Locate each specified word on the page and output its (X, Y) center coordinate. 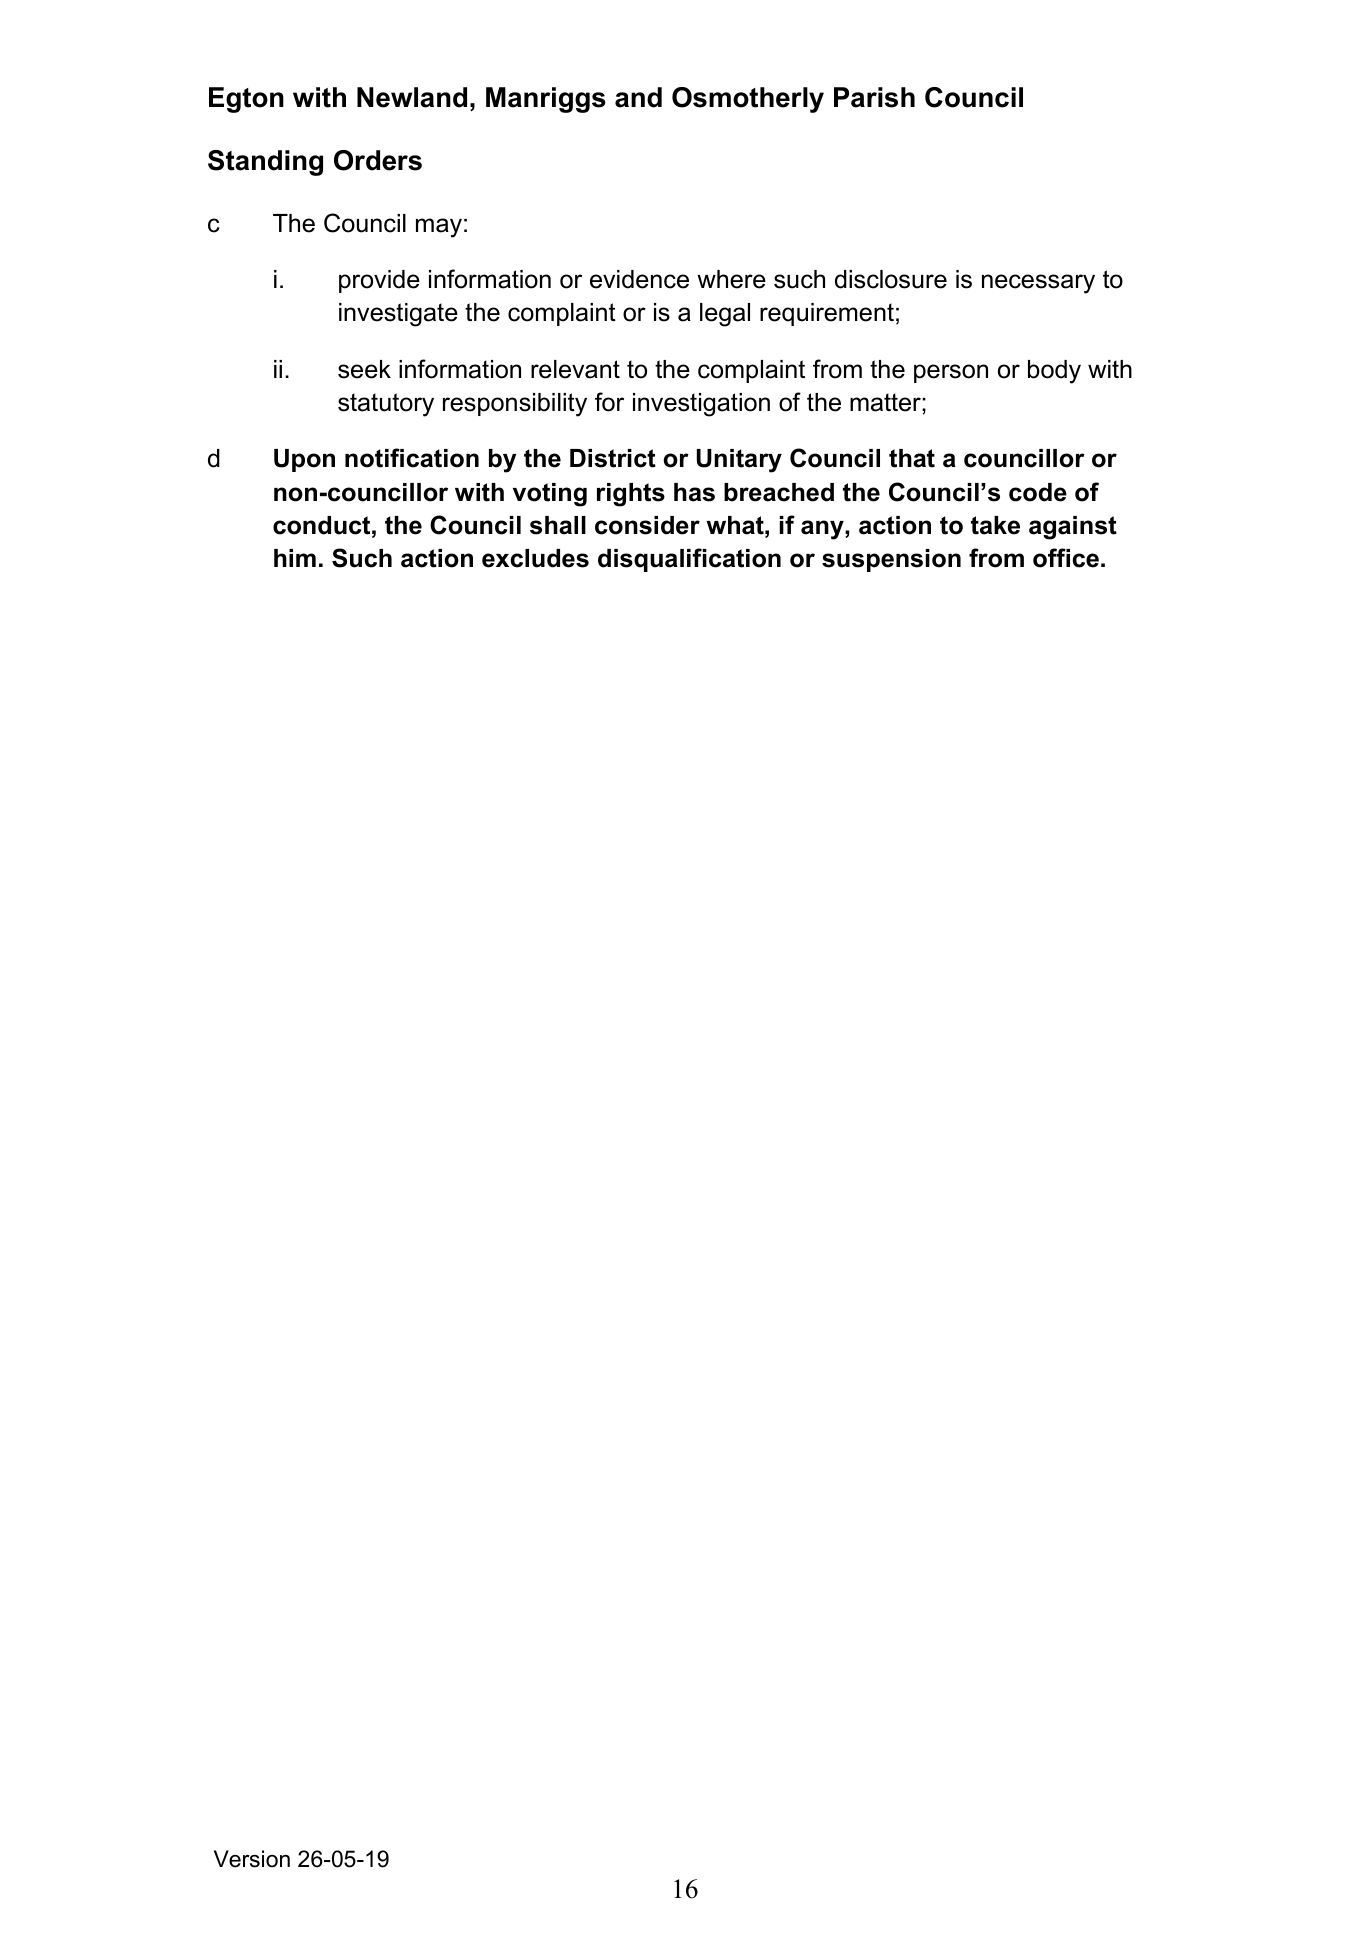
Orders (378, 160)
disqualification (689, 560)
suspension (891, 560)
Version (252, 1859)
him (295, 558)
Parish (874, 97)
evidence (639, 279)
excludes (535, 558)
